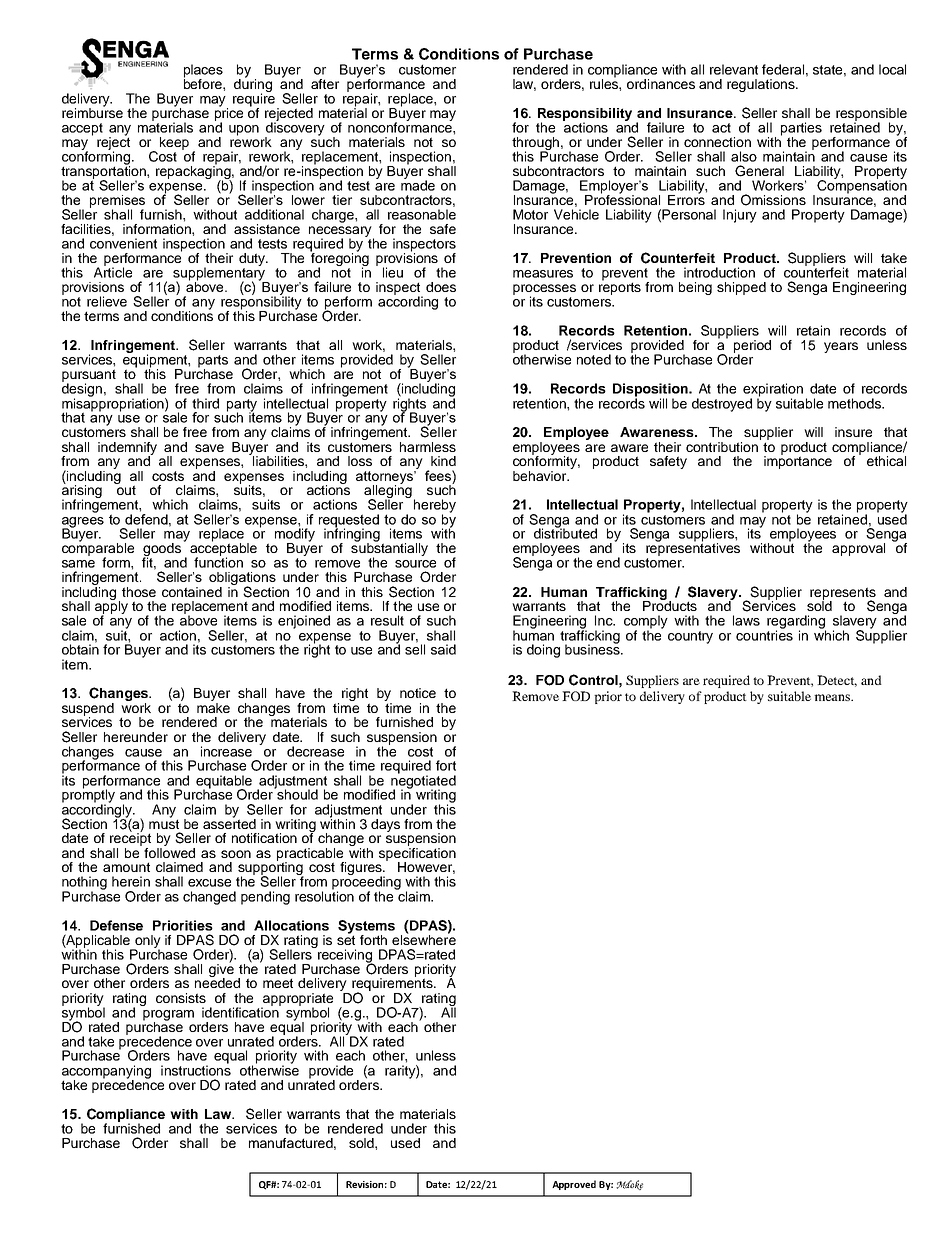  What do you see at coordinates (418, 184) in the screenshot?
I see `made` at bounding box center [418, 184].
